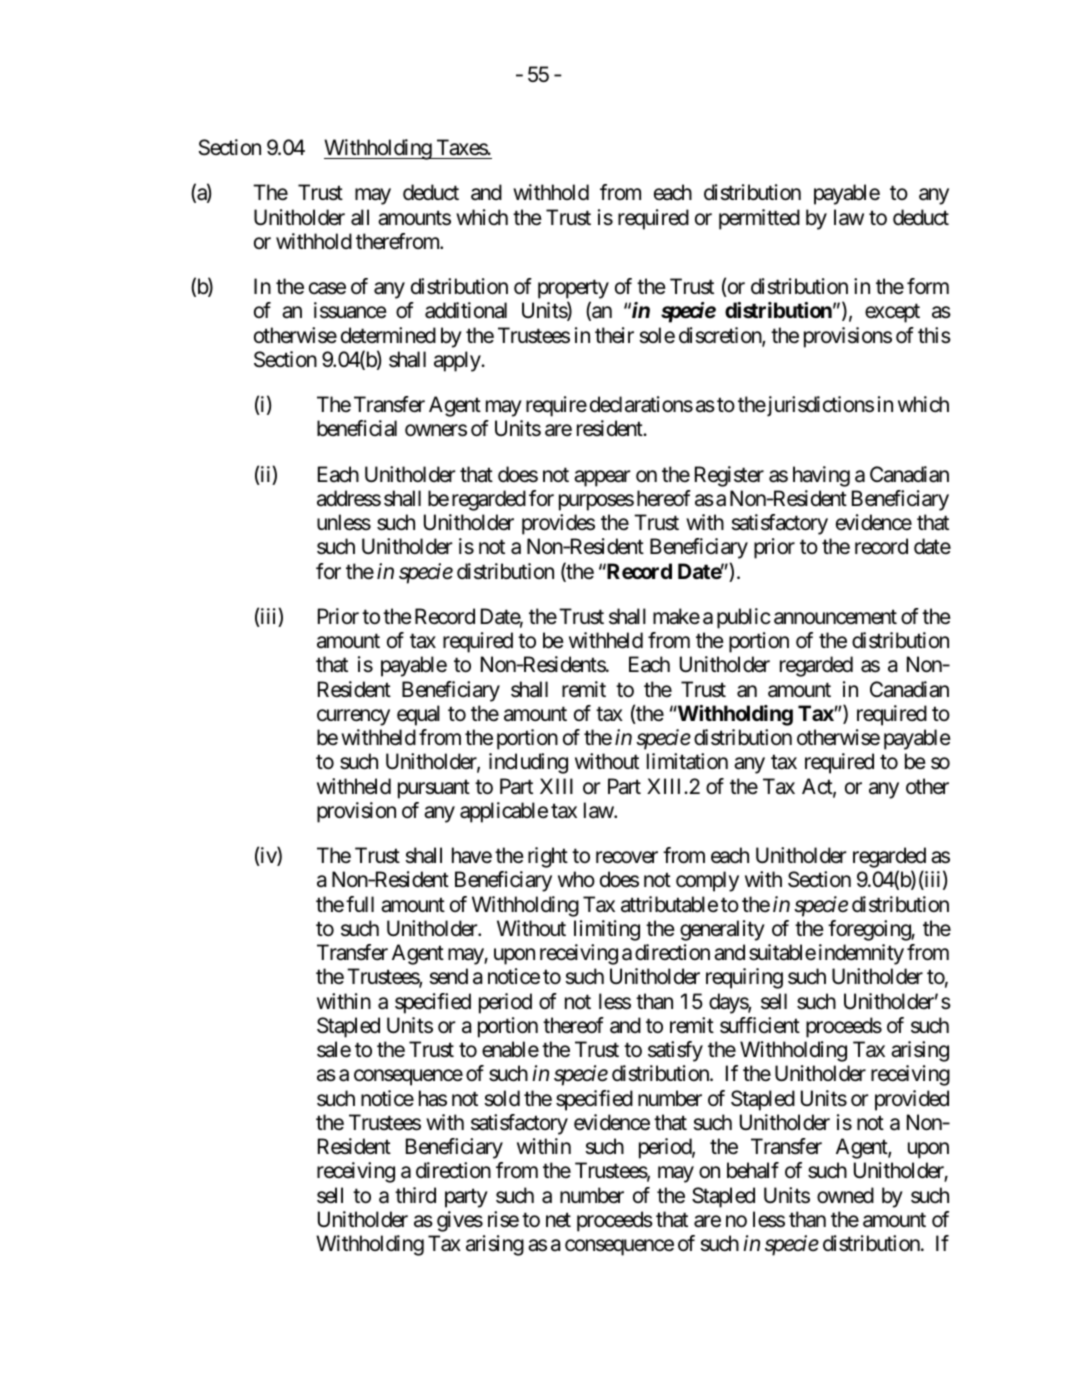 Image resolution: width=1075 pixels, height=1391 pixels. Describe the element at coordinates (687, 761) in the document. I see `limitation` at that location.
